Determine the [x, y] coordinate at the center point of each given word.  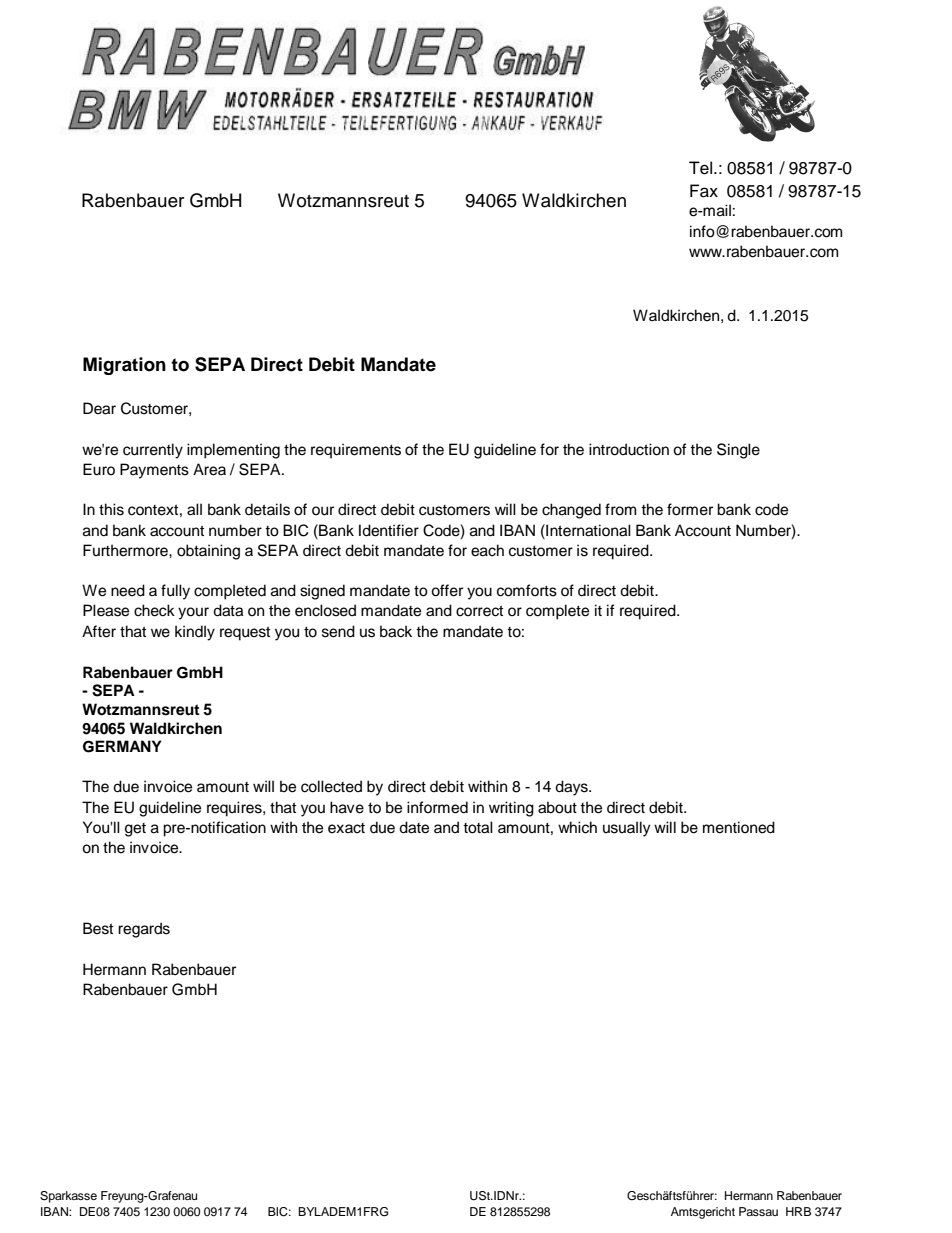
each [487, 550]
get [135, 830]
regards [144, 930]
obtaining [208, 552]
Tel [702, 168]
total [478, 827]
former [690, 509]
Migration [124, 366]
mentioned [739, 827]
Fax [704, 191]
